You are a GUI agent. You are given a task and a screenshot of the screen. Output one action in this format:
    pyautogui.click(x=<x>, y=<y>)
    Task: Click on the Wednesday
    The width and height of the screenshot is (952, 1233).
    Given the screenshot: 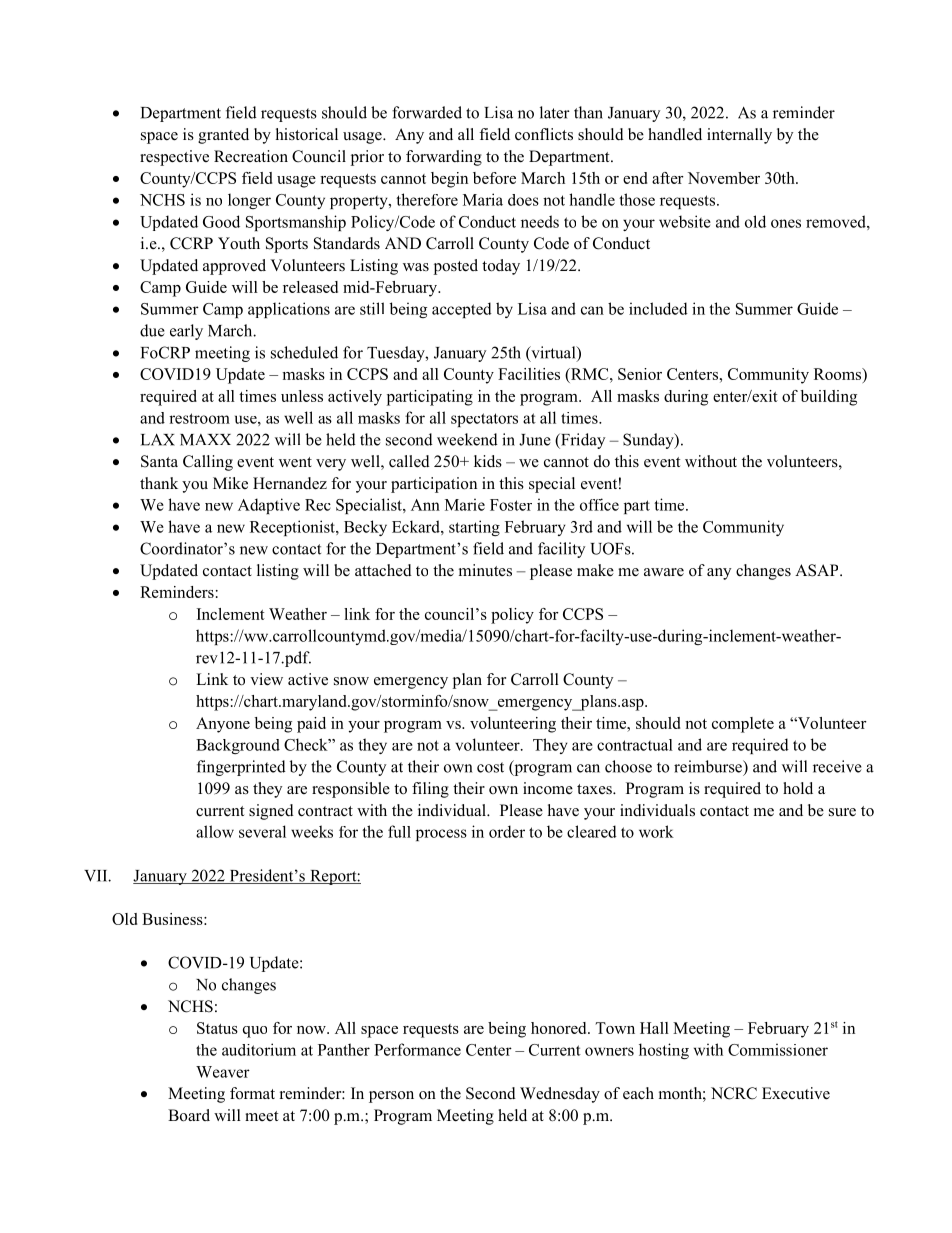 What is the action you would take?
    pyautogui.click(x=560, y=1095)
